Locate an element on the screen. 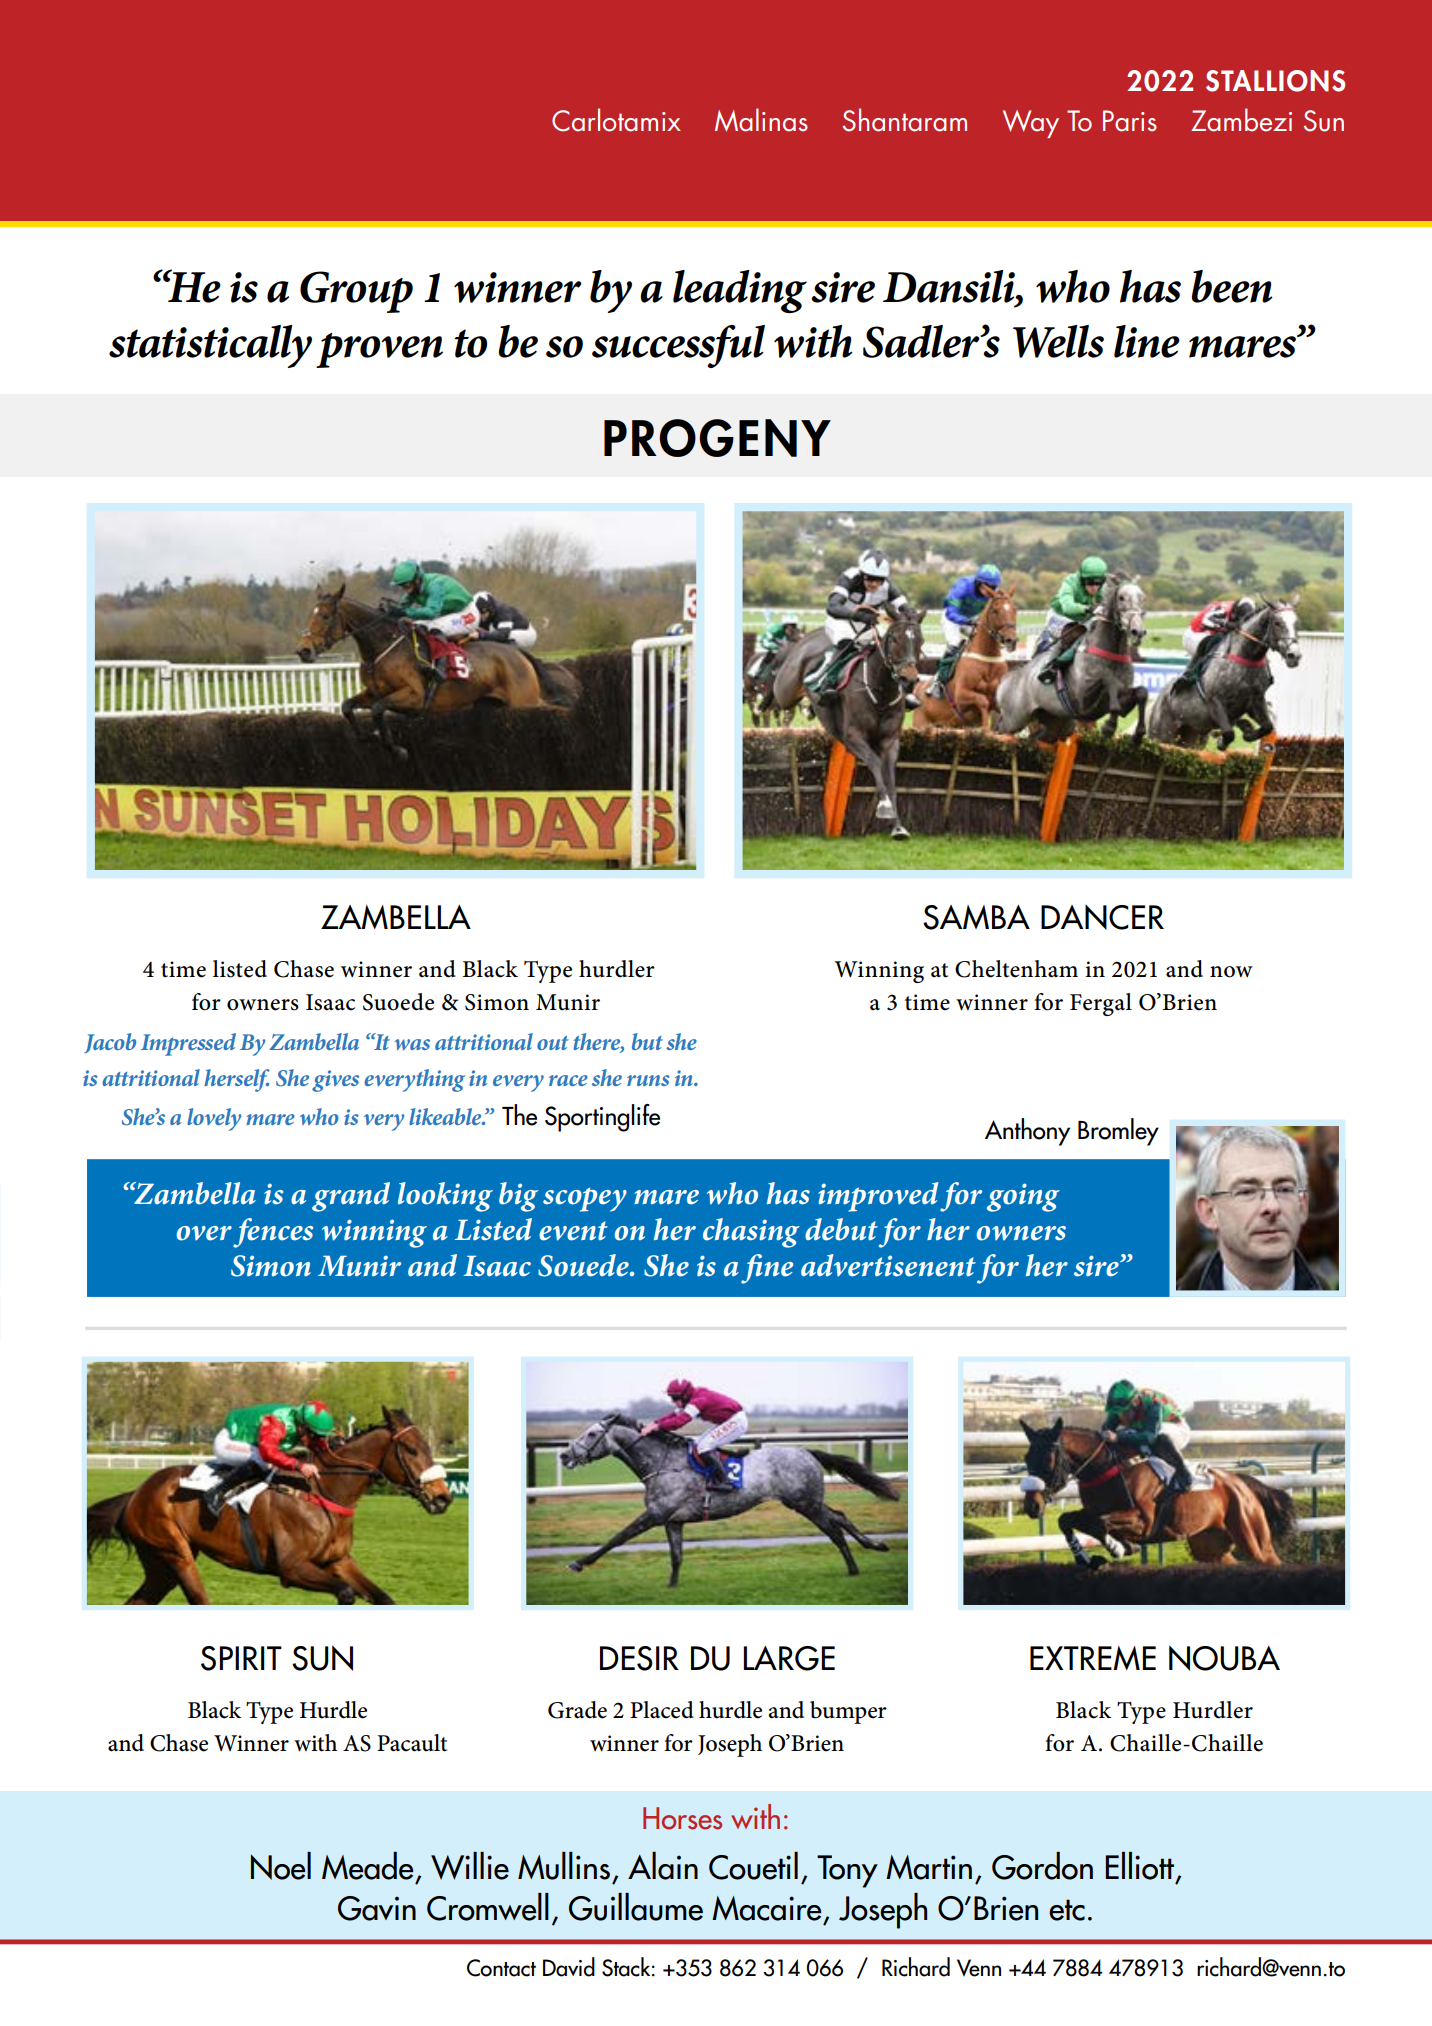  Group is located at coordinates (356, 292).
